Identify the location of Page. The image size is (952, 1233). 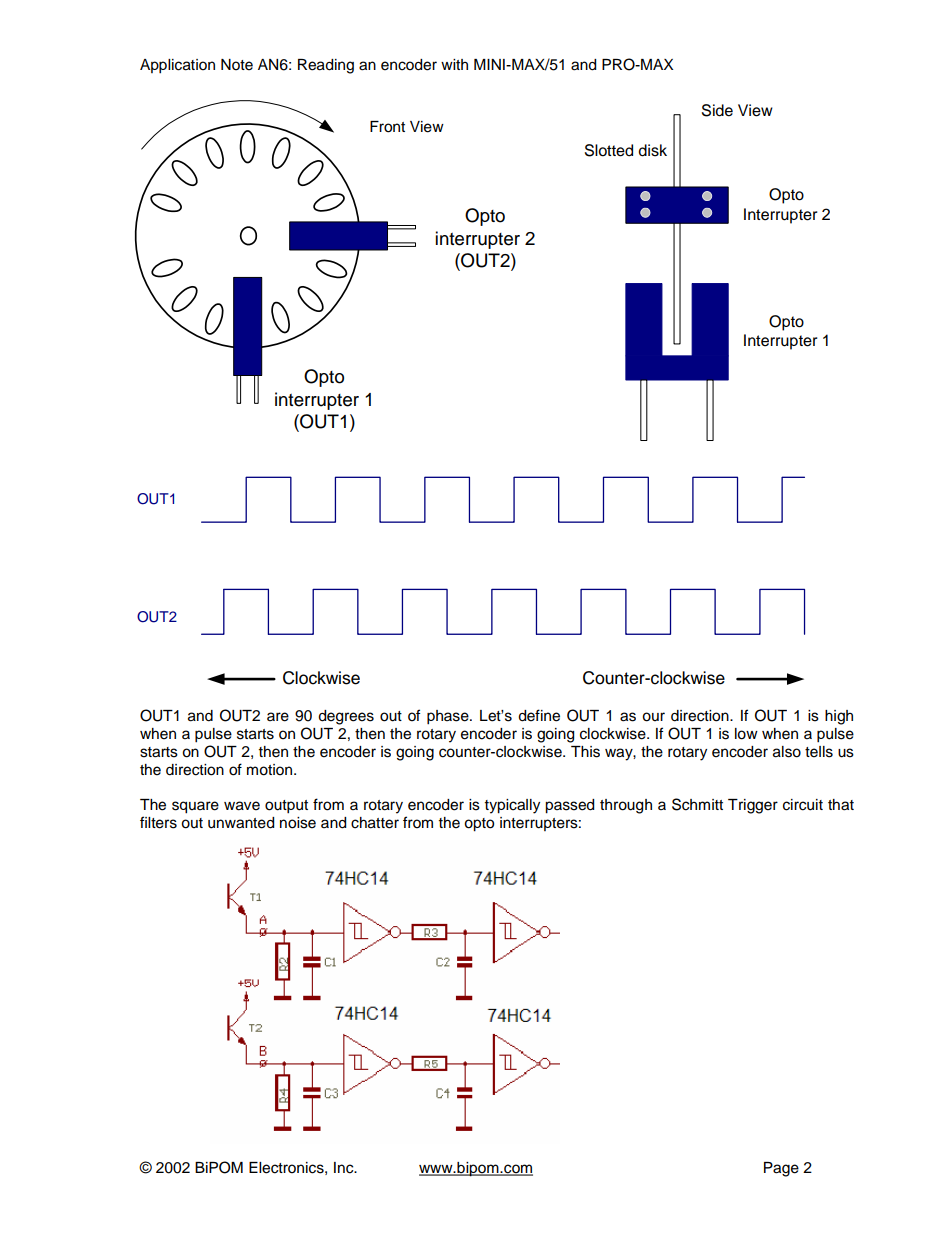
(781, 1169).
